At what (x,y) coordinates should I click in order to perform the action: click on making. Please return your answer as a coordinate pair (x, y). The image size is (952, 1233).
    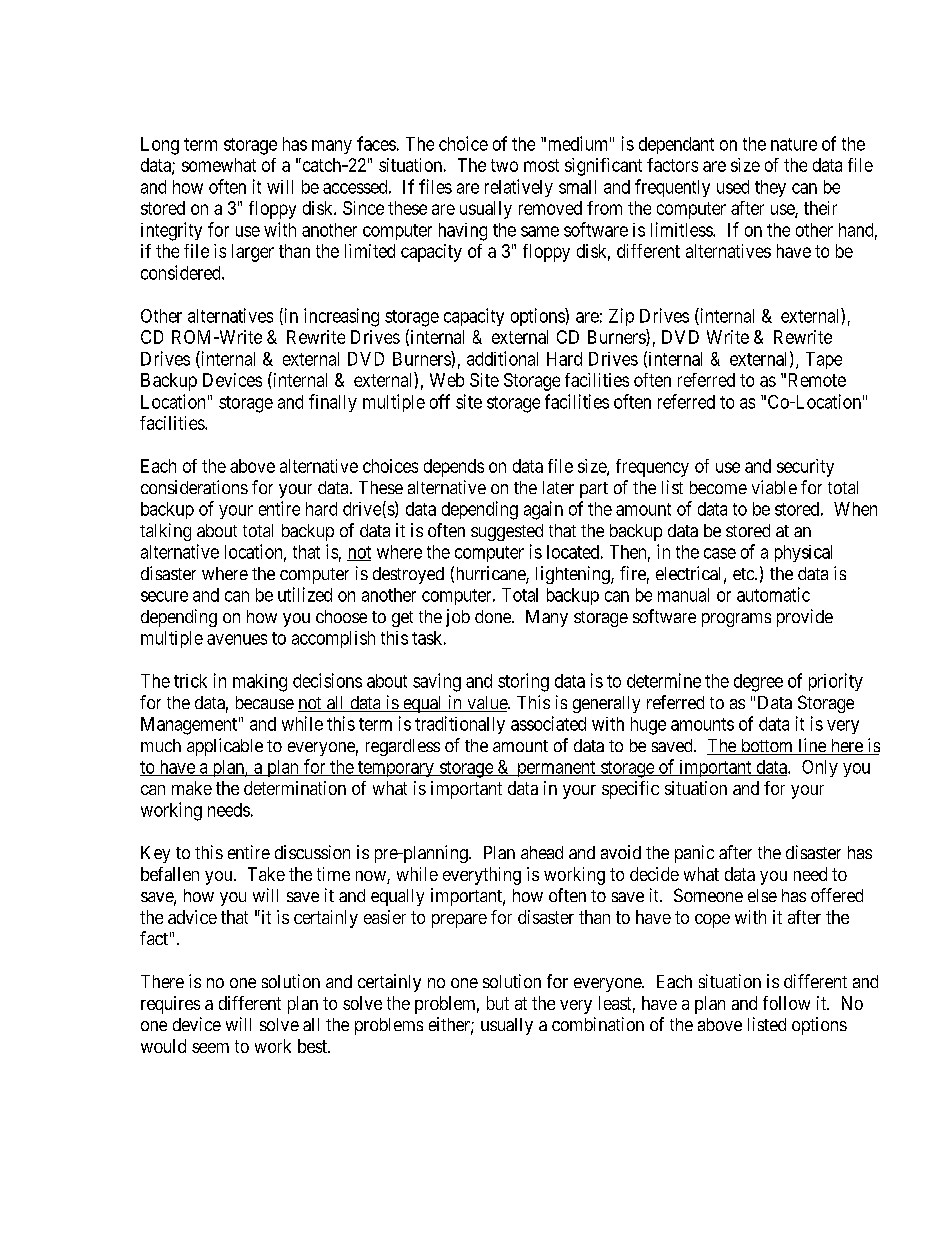
    Looking at the image, I should click on (260, 683).
